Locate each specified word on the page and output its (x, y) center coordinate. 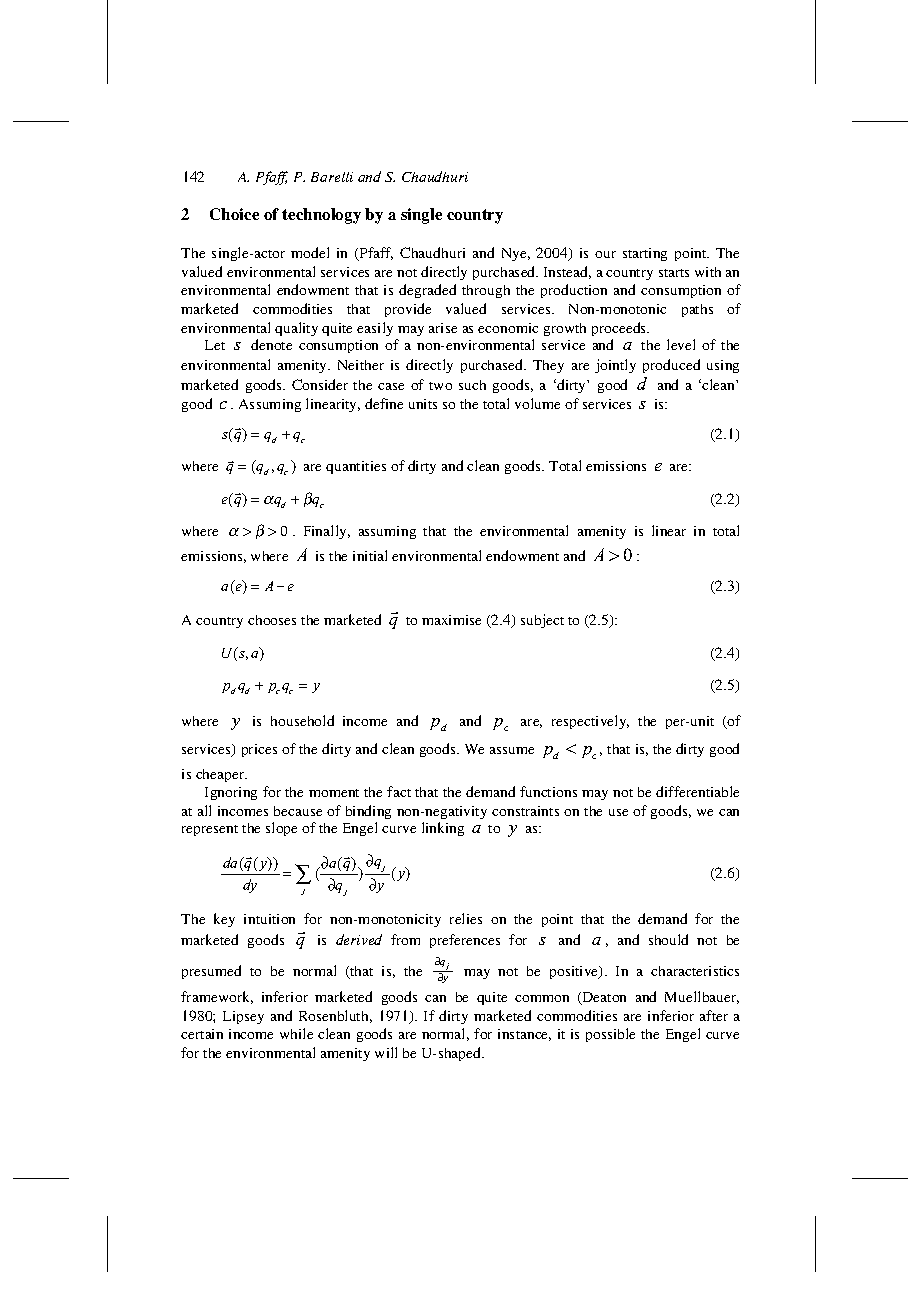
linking (443, 829)
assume (512, 750)
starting (645, 254)
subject (542, 621)
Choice (234, 214)
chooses (272, 620)
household (302, 720)
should (668, 939)
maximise (451, 620)
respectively (590, 722)
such (472, 385)
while (296, 1033)
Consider (320, 384)
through (486, 291)
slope (281, 829)
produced (671, 366)
